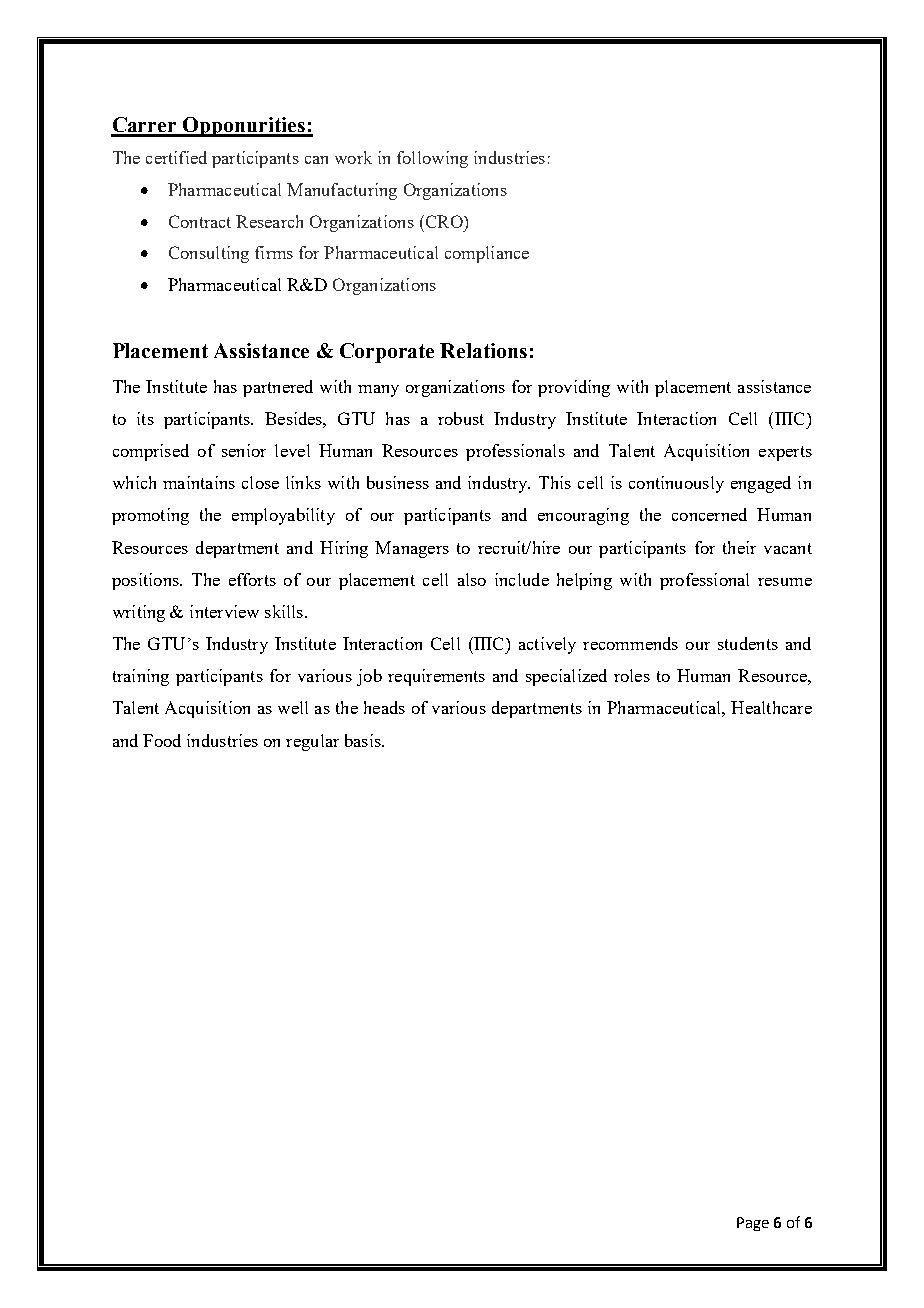 This page has height=1308, width=924. Describe the element at coordinates (632, 675) in the page. I see `roles` at that location.
